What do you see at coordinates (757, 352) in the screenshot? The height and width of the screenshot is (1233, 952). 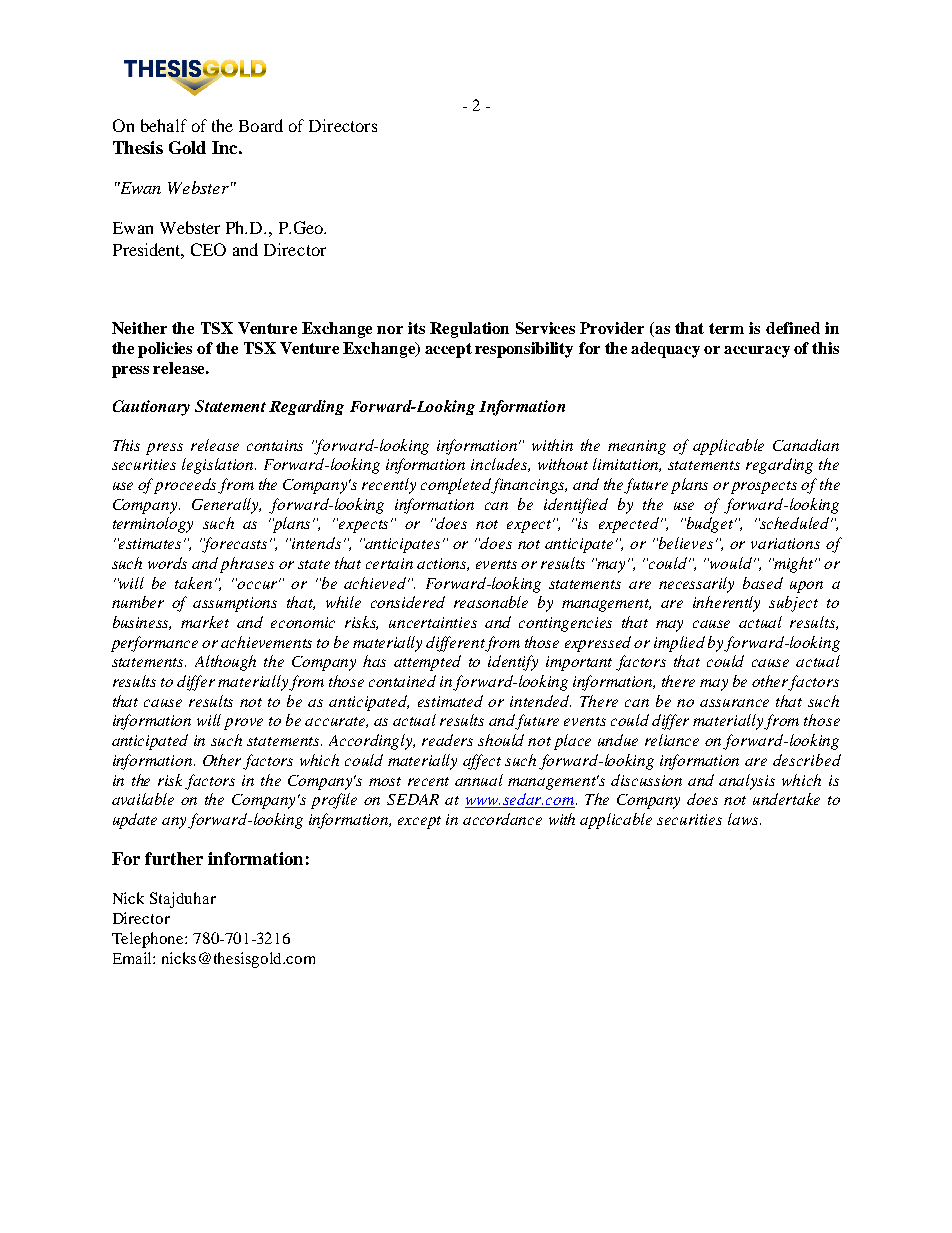 I see `accuracy` at bounding box center [757, 352].
